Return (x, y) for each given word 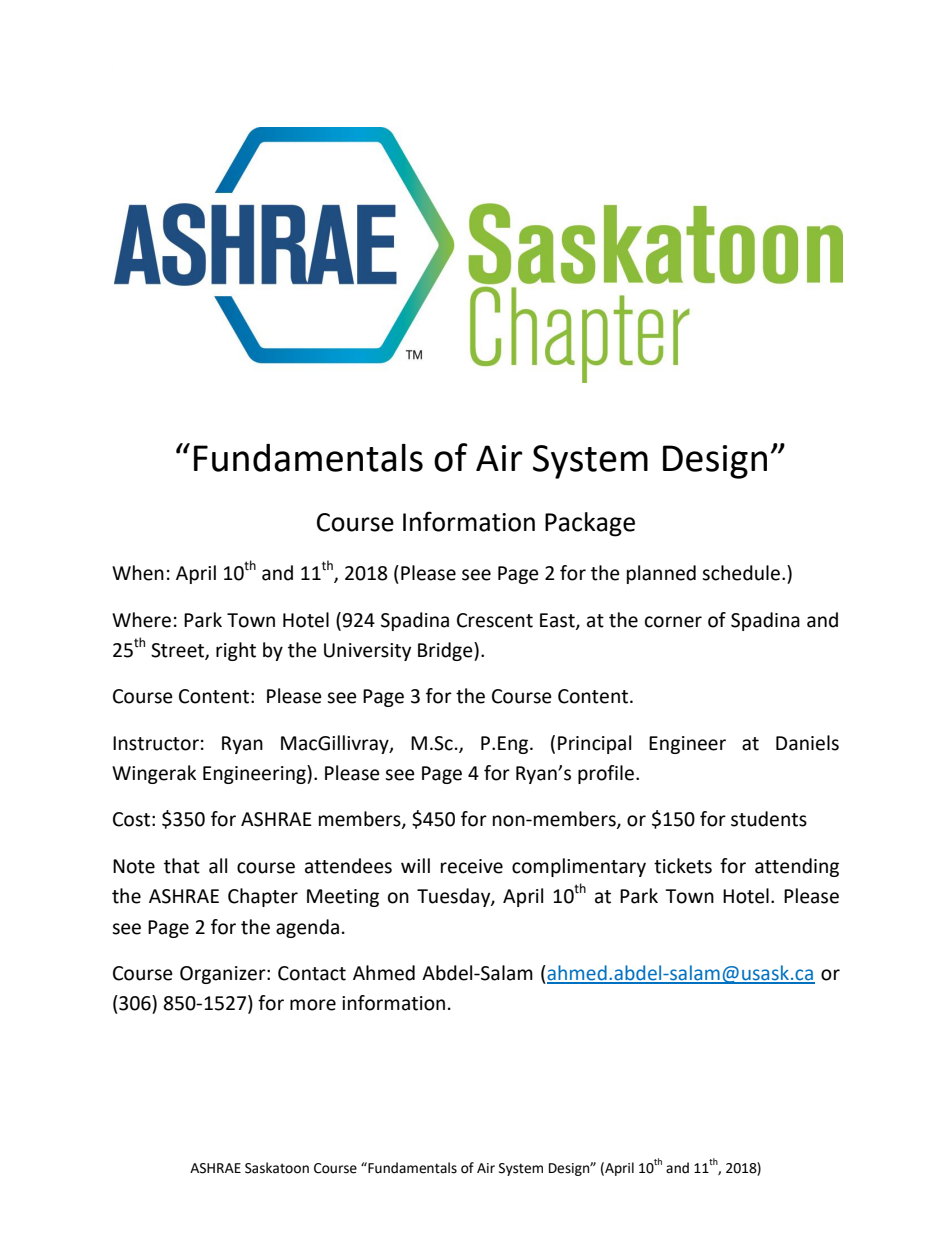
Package (590, 524)
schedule (741, 573)
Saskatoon (277, 1168)
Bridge (446, 651)
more (313, 1005)
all (218, 866)
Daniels (807, 743)
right (236, 651)
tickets (683, 866)
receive (472, 866)
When (138, 573)
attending (797, 867)
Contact (312, 973)
